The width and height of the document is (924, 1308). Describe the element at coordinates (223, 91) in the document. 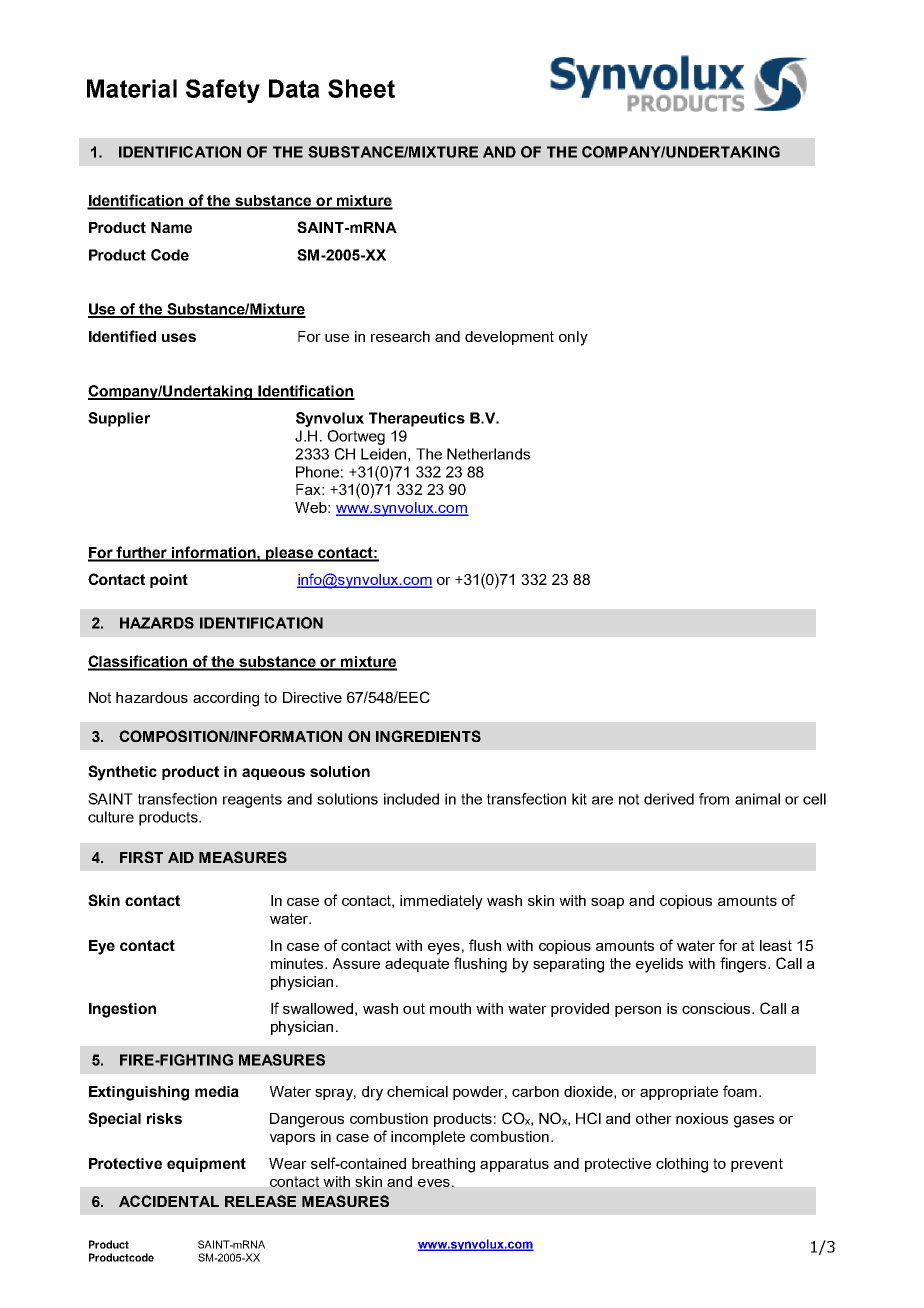

I see `Safety` at that location.
